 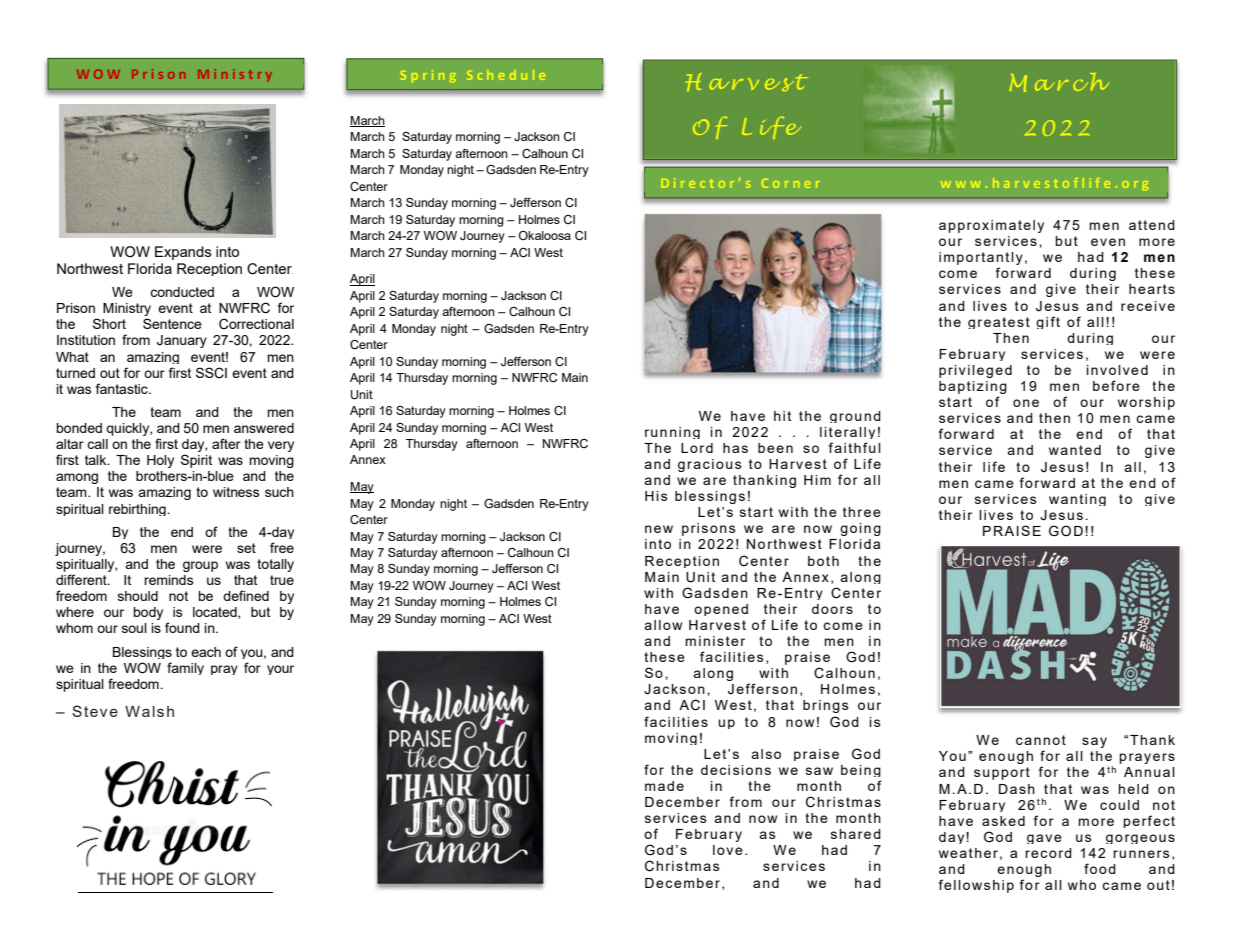 What do you see at coordinates (183, 253) in the image?
I see `Expands` at bounding box center [183, 253].
